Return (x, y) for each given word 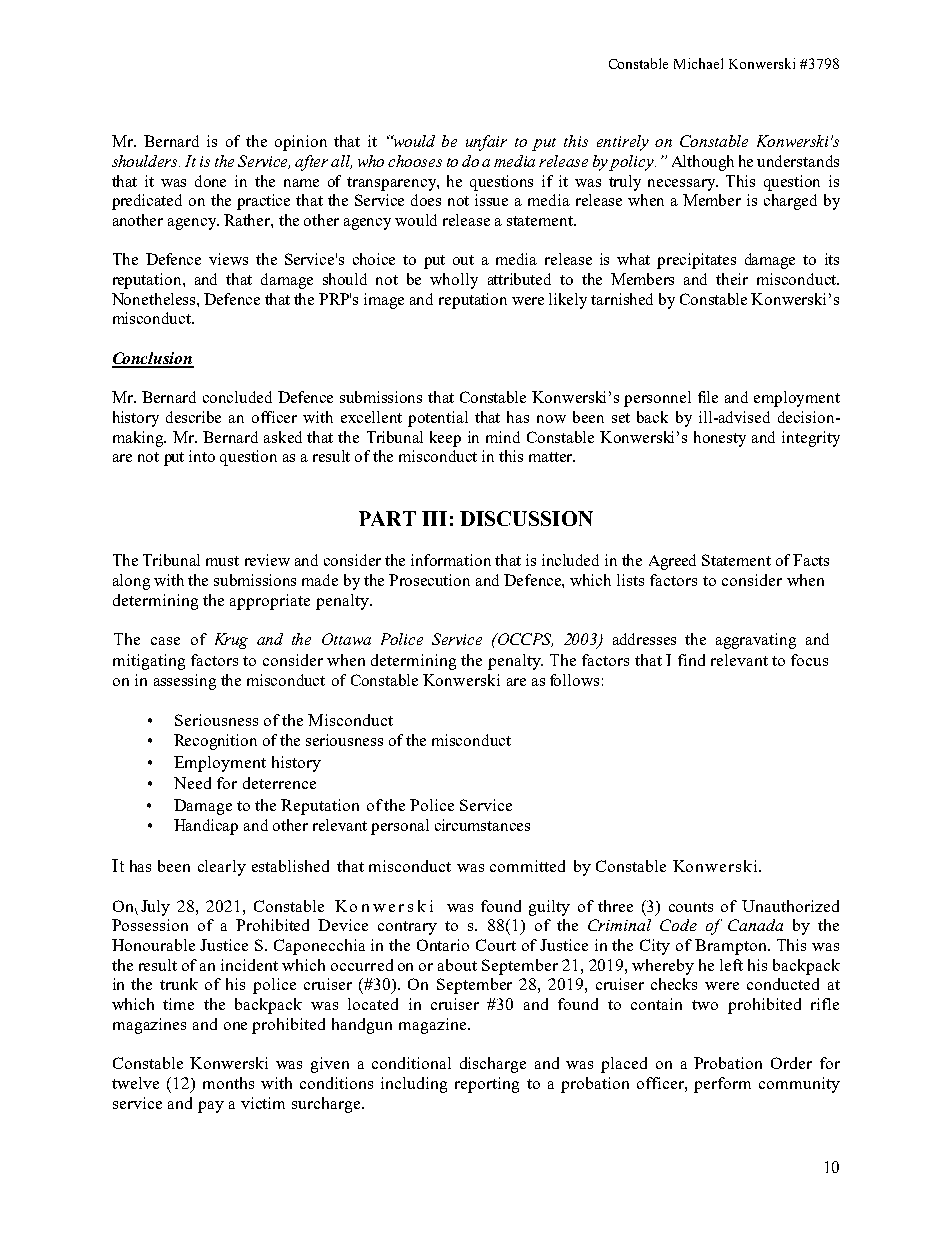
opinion (301, 143)
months (228, 1083)
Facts (811, 560)
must (222, 561)
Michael (698, 63)
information (451, 560)
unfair (486, 143)
